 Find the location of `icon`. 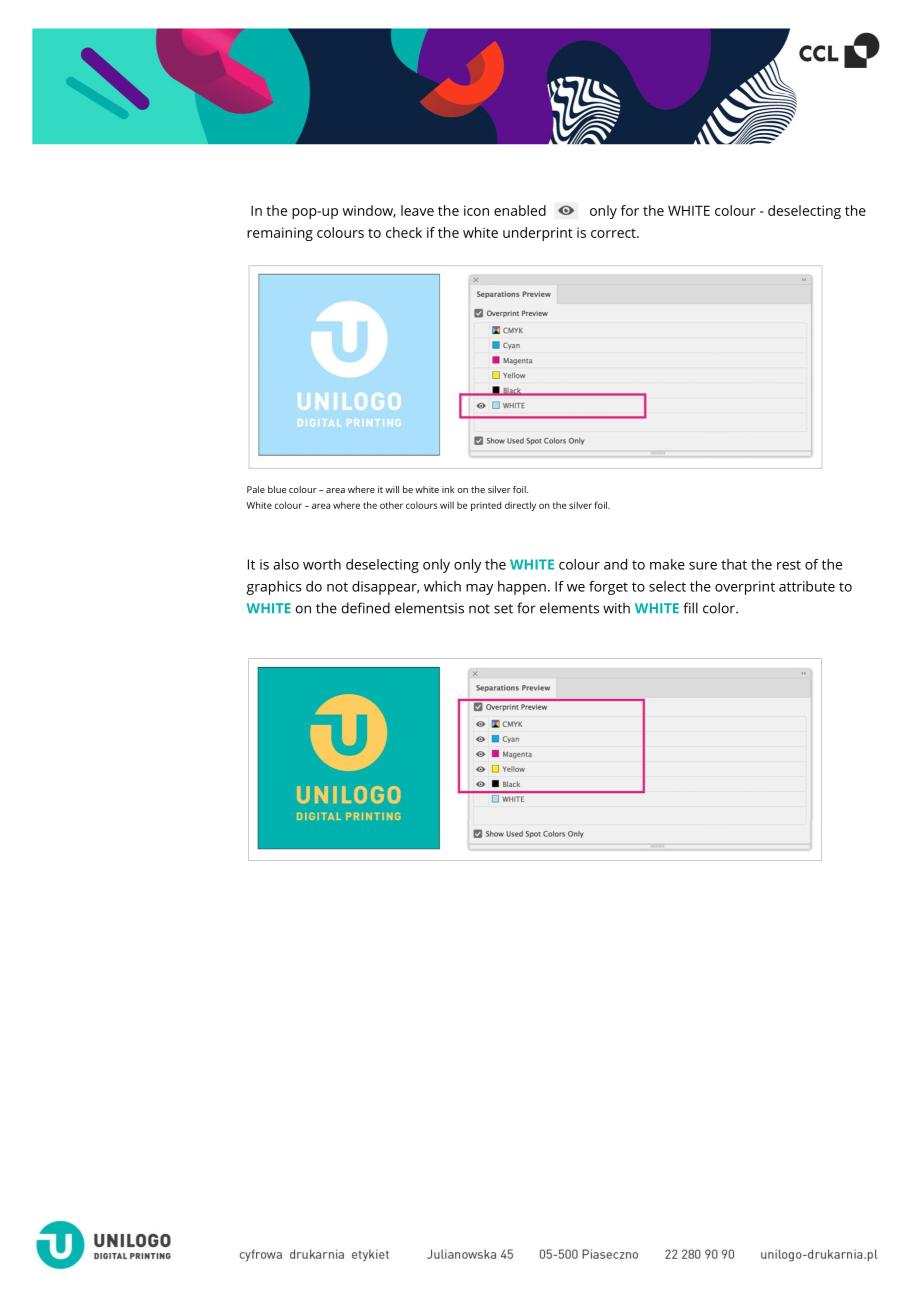

icon is located at coordinates (476, 210).
